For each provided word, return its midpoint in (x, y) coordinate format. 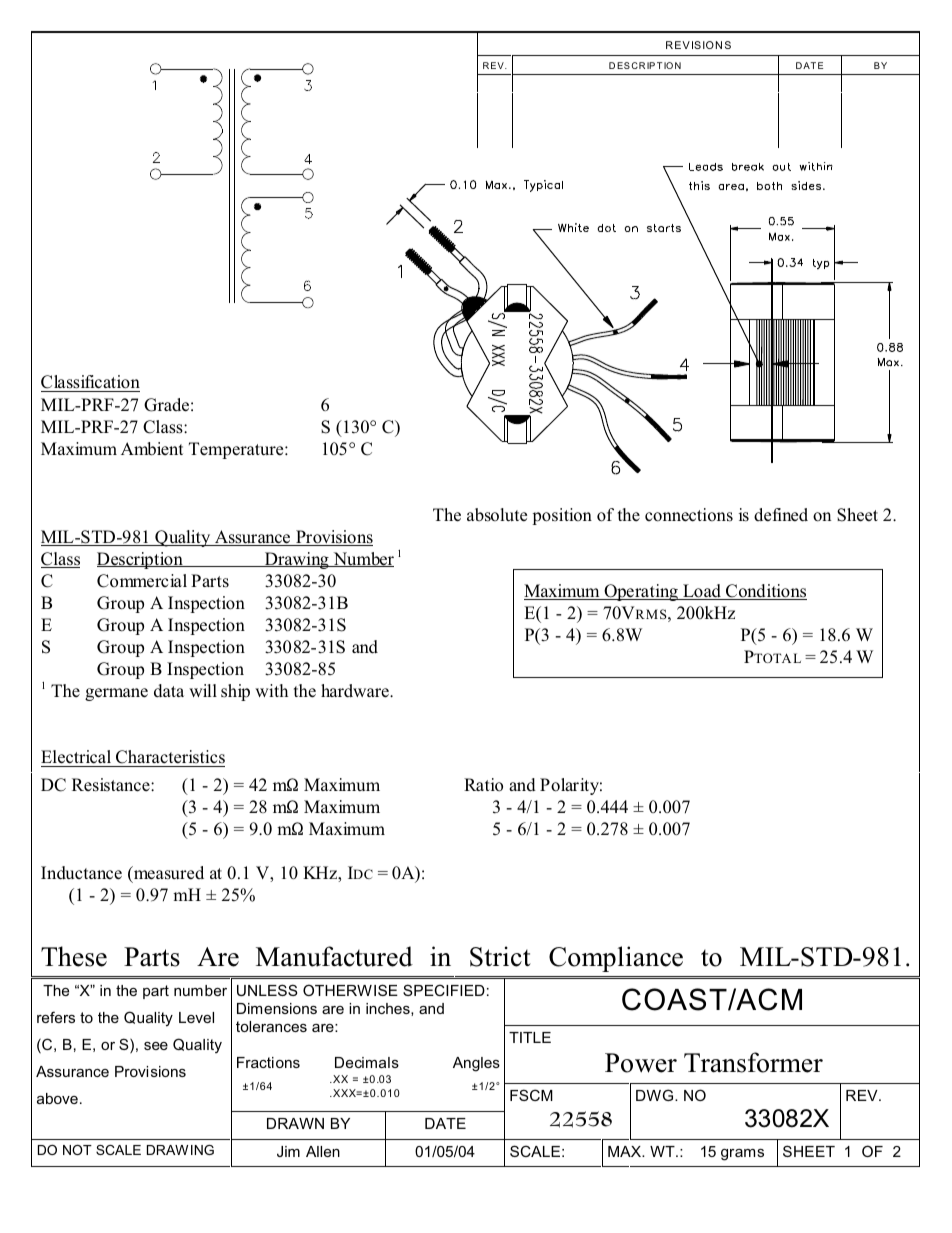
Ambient (152, 449)
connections (689, 515)
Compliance (616, 959)
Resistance (112, 785)
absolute (497, 515)
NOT (77, 1150)
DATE (445, 1123)
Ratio (483, 785)
